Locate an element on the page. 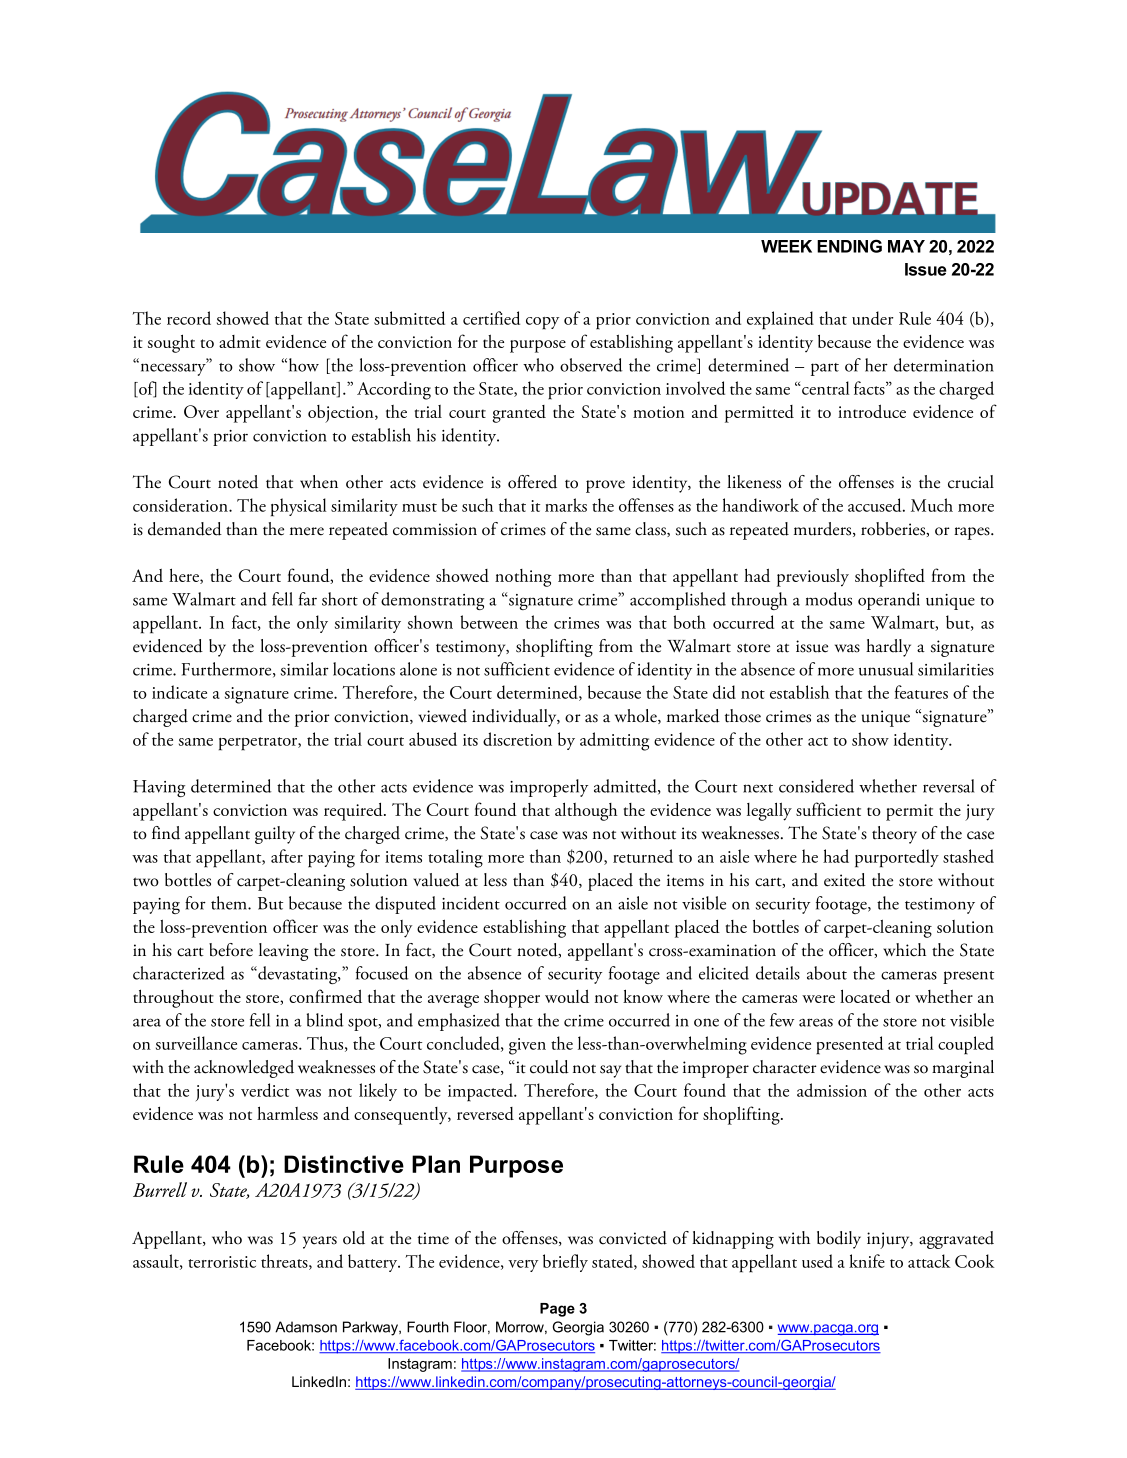  whole is located at coordinates (637, 716).
